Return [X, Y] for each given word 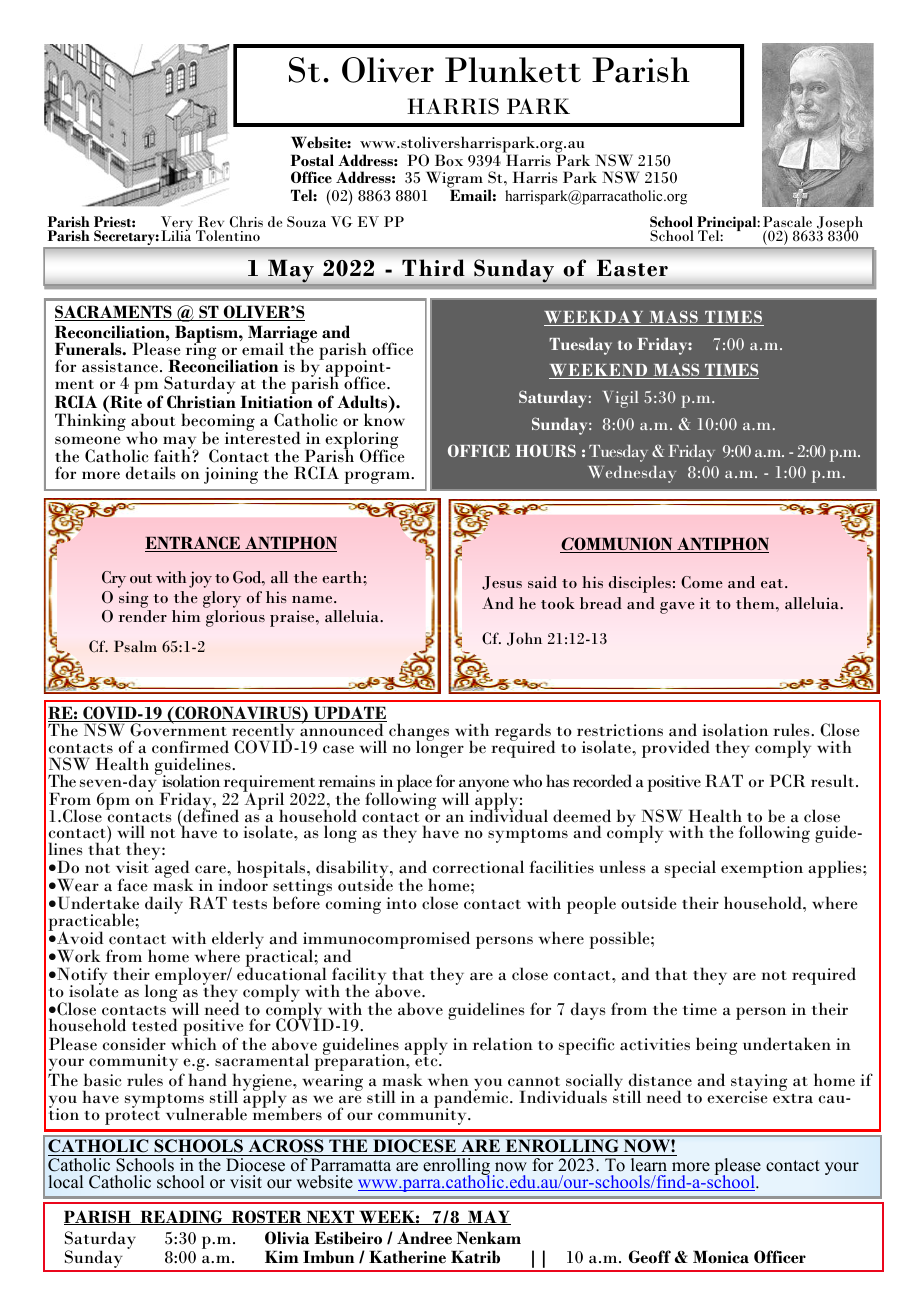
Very [177, 225]
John [524, 639]
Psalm [135, 646]
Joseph [840, 225]
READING [181, 1217]
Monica [721, 1257]
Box [449, 160]
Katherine [407, 1257]
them [756, 603]
